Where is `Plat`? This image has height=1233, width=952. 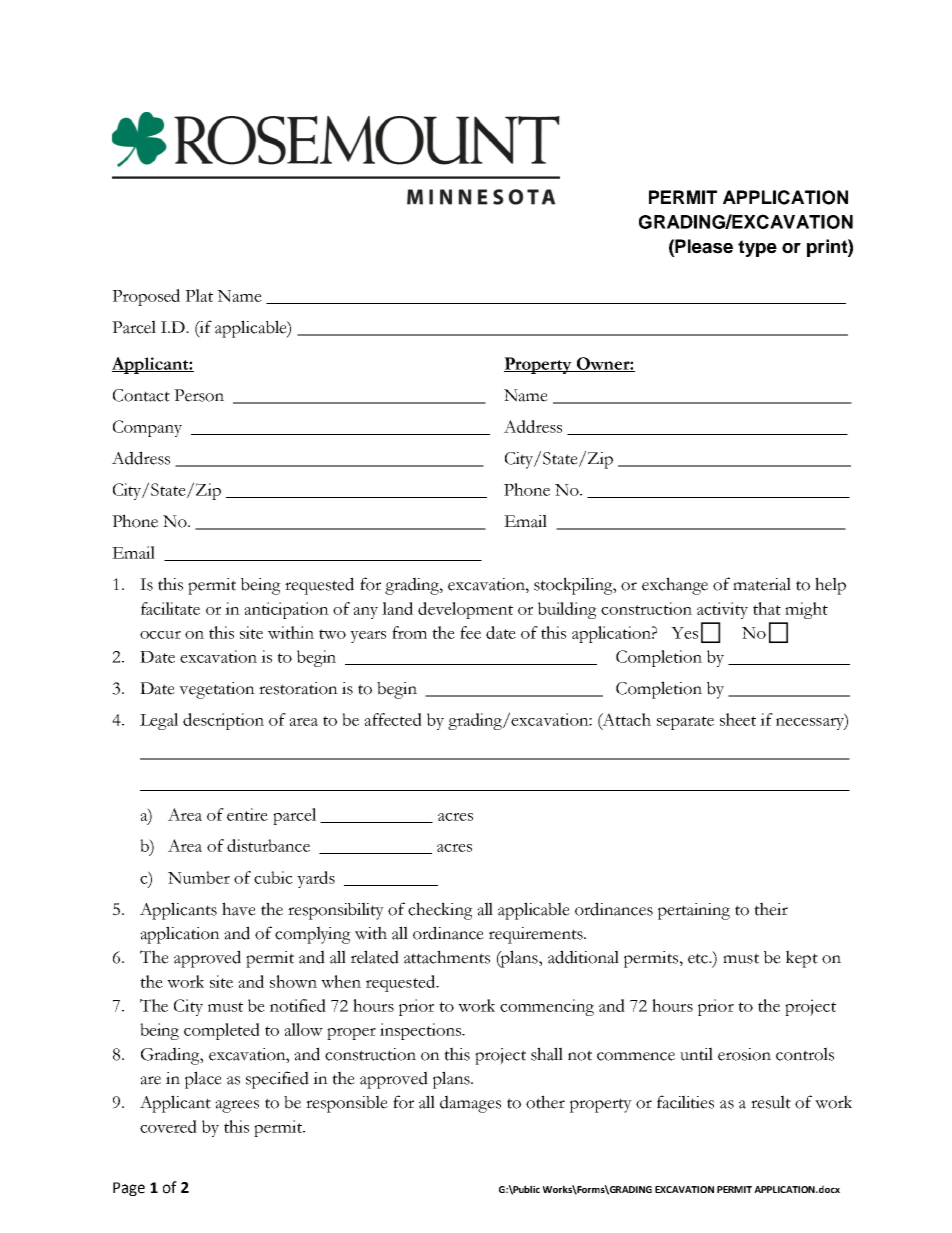
Plat is located at coordinates (199, 295).
